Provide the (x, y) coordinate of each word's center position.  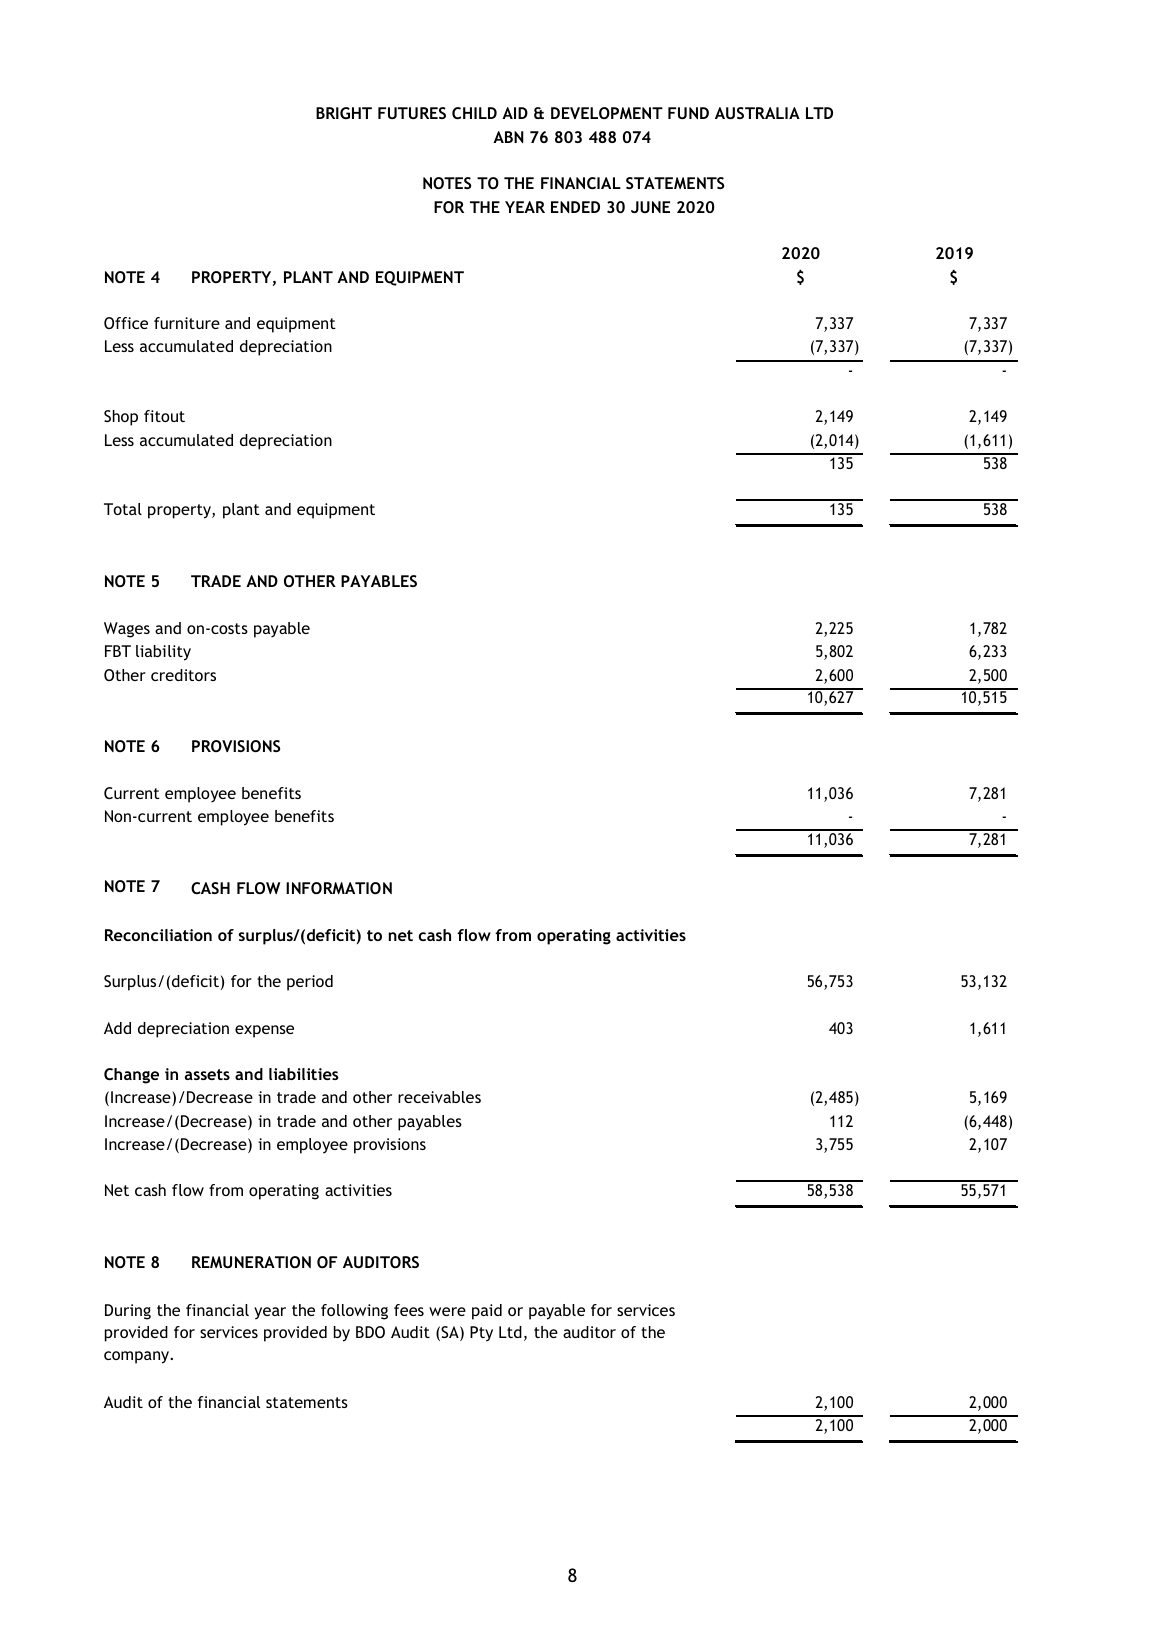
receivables (439, 1097)
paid (487, 1312)
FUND (688, 113)
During (128, 1312)
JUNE (650, 207)
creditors (183, 675)
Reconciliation (158, 935)
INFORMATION (339, 888)
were (447, 1311)
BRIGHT (344, 113)
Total (123, 509)
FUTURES (412, 113)
